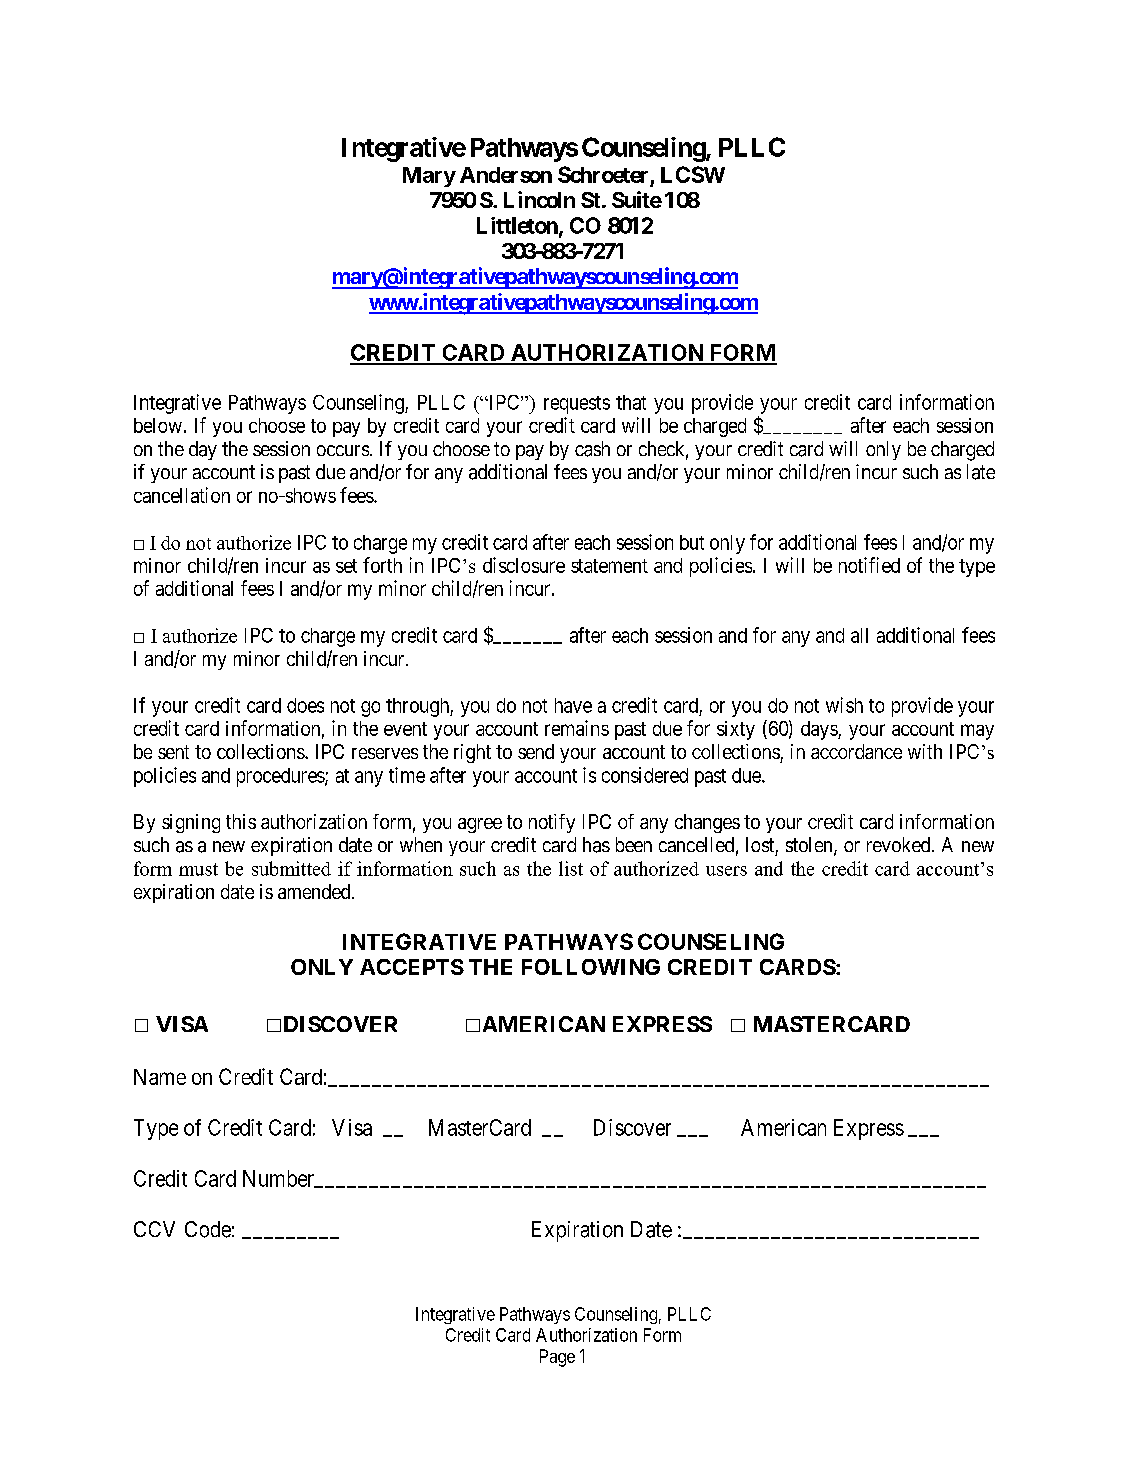 The height and width of the screenshot is (1459, 1127). What do you see at coordinates (693, 174) in the screenshot?
I see `LCSW` at bounding box center [693, 174].
